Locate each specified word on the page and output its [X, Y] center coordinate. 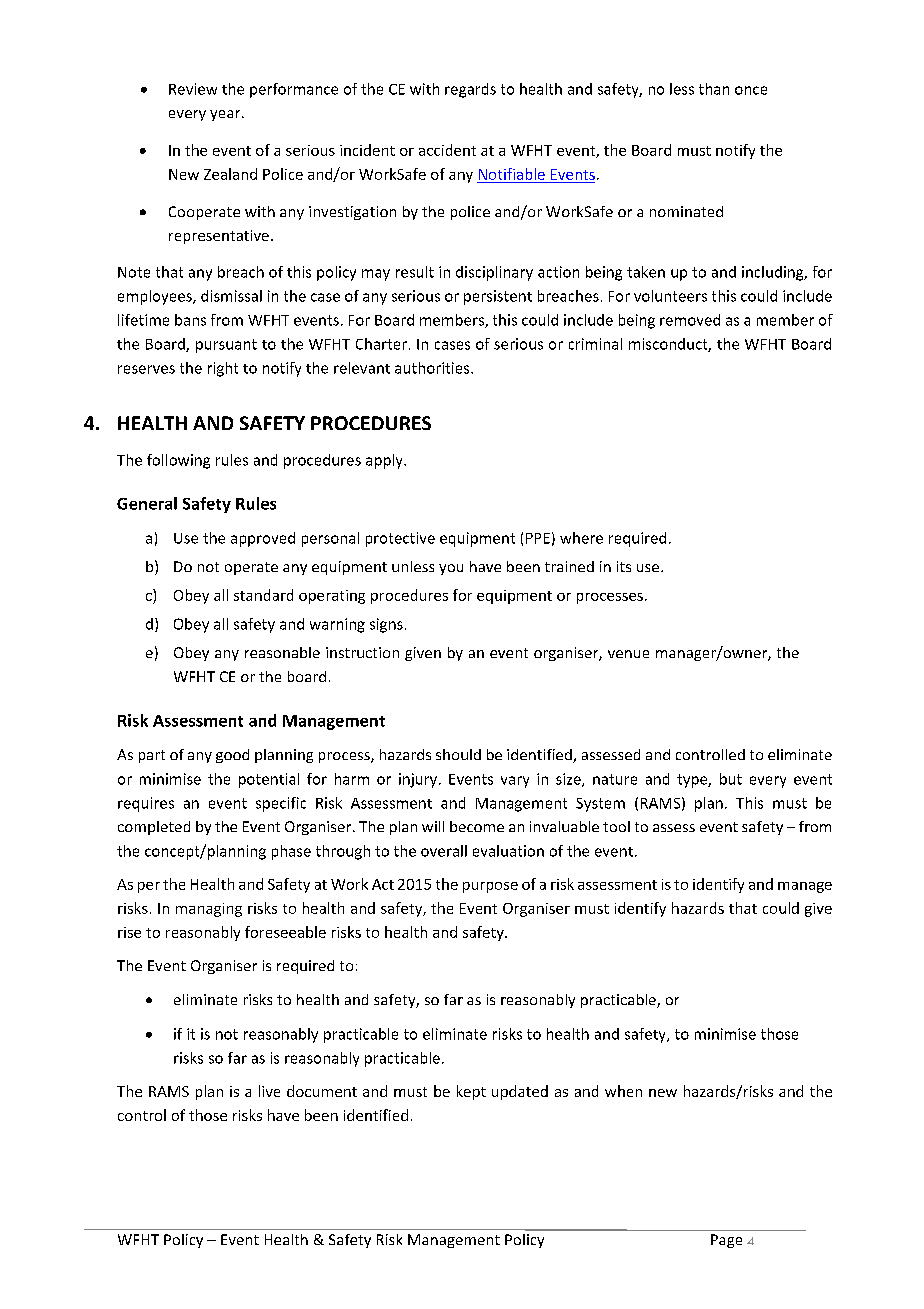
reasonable [282, 652]
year [226, 115]
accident [447, 150]
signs [386, 625]
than [714, 89]
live [269, 1091]
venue [628, 654]
